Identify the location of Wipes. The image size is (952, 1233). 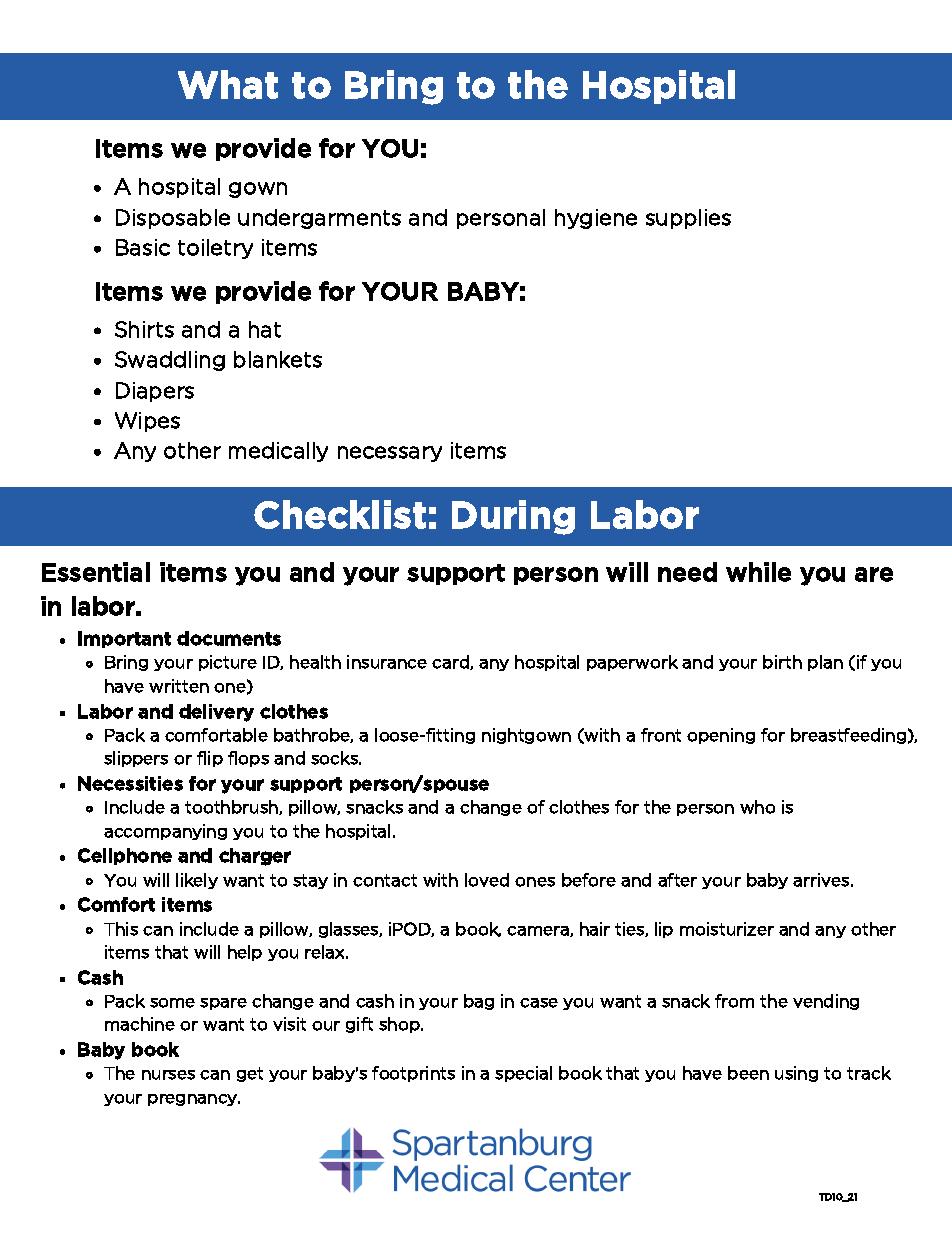
(147, 422).
